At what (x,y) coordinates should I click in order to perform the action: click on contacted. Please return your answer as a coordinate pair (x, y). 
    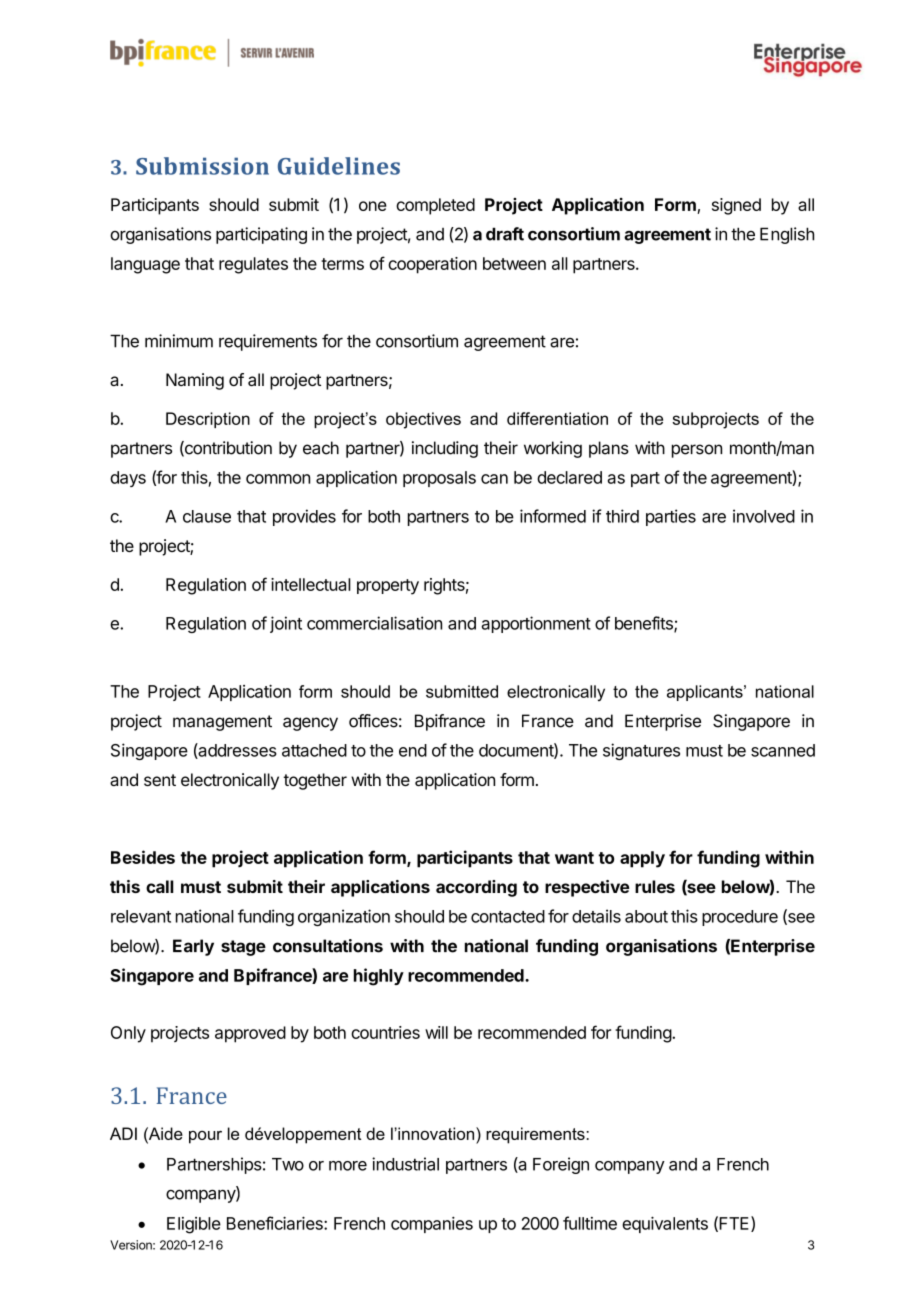
    Looking at the image, I should click on (508, 916).
